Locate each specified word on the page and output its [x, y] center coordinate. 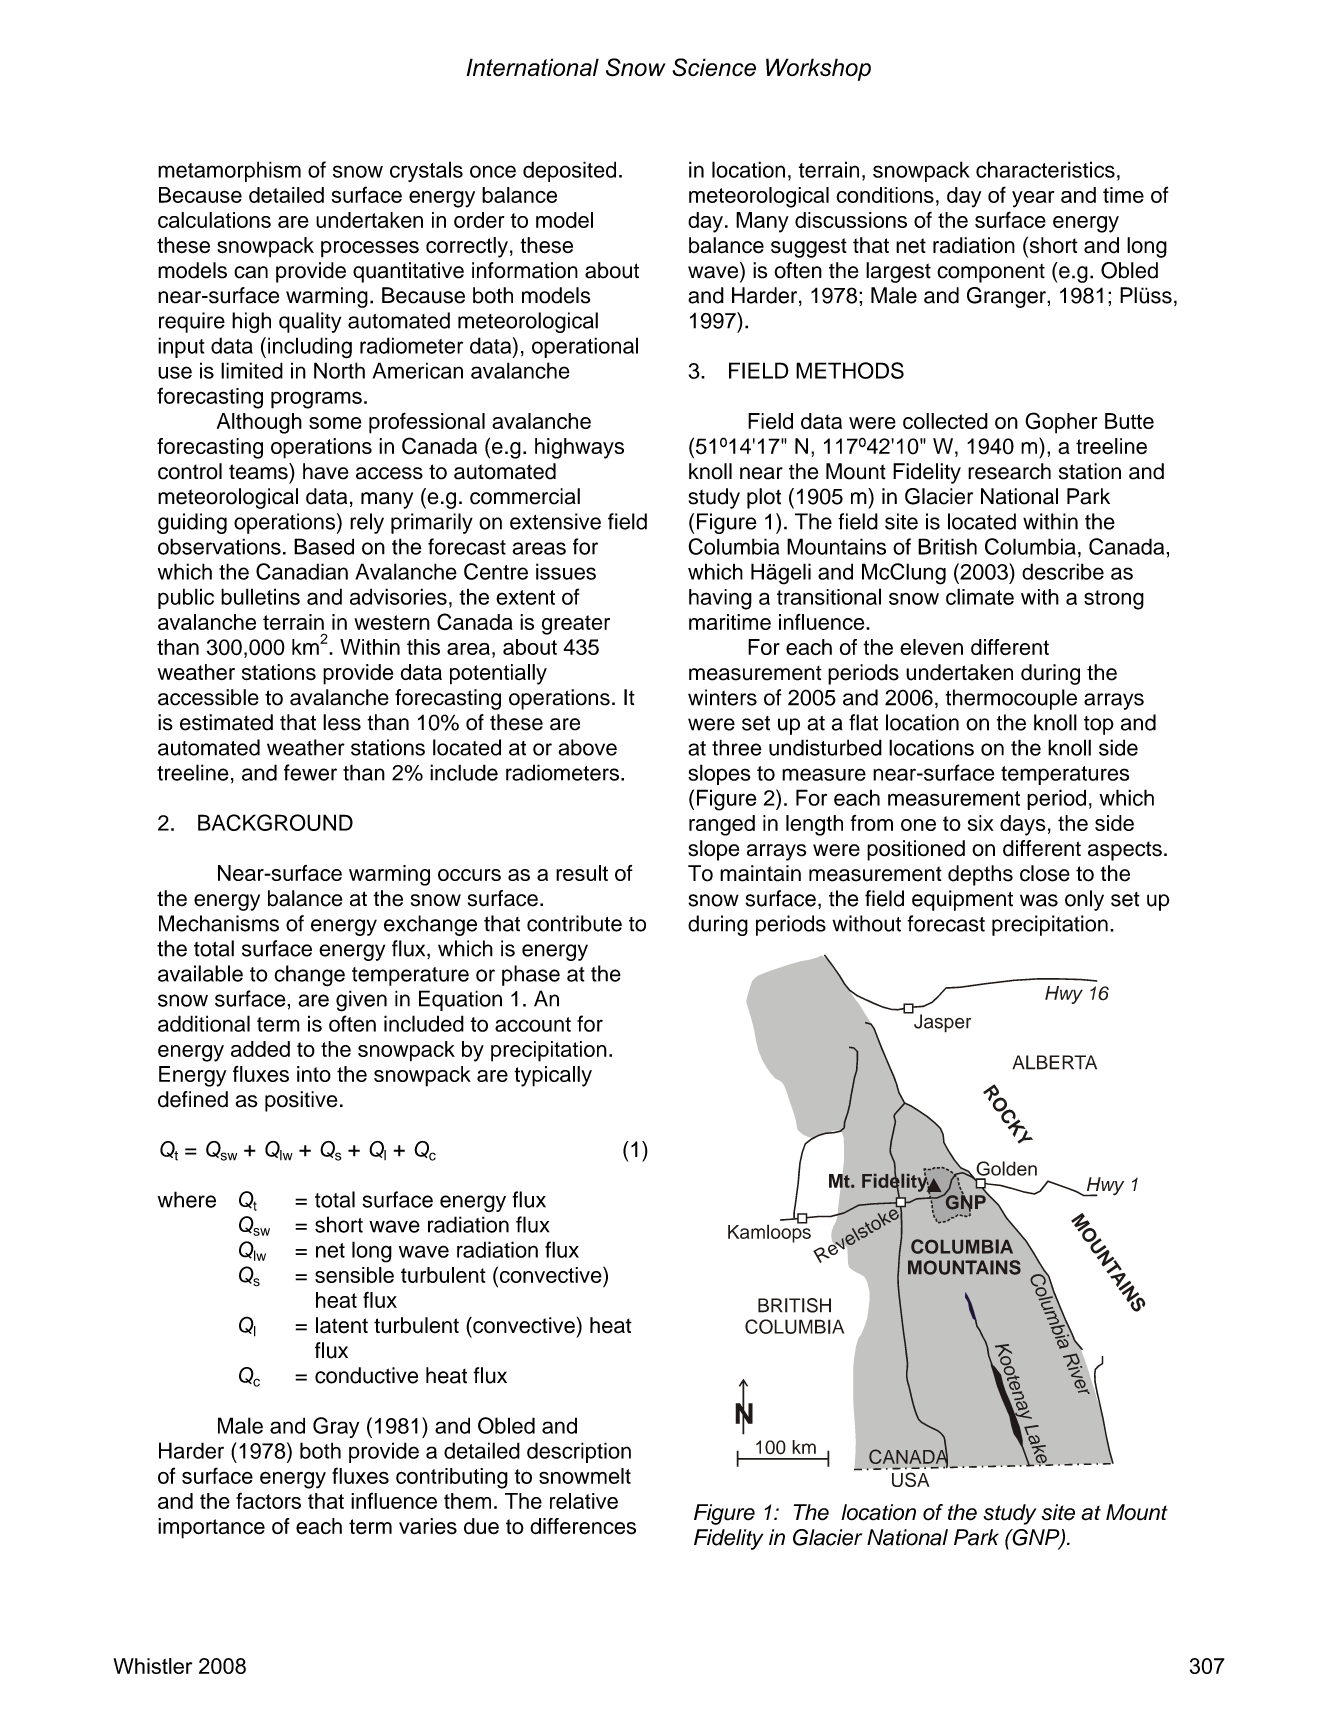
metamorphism [229, 171]
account [533, 1024]
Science [714, 67]
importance [211, 1528]
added [260, 1049]
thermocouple [1011, 699]
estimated [226, 722]
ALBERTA [1054, 1062]
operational [585, 347]
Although [259, 423]
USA [911, 1479]
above [587, 747]
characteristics [1045, 169]
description [579, 1452]
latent [342, 1325]
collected [945, 421]
